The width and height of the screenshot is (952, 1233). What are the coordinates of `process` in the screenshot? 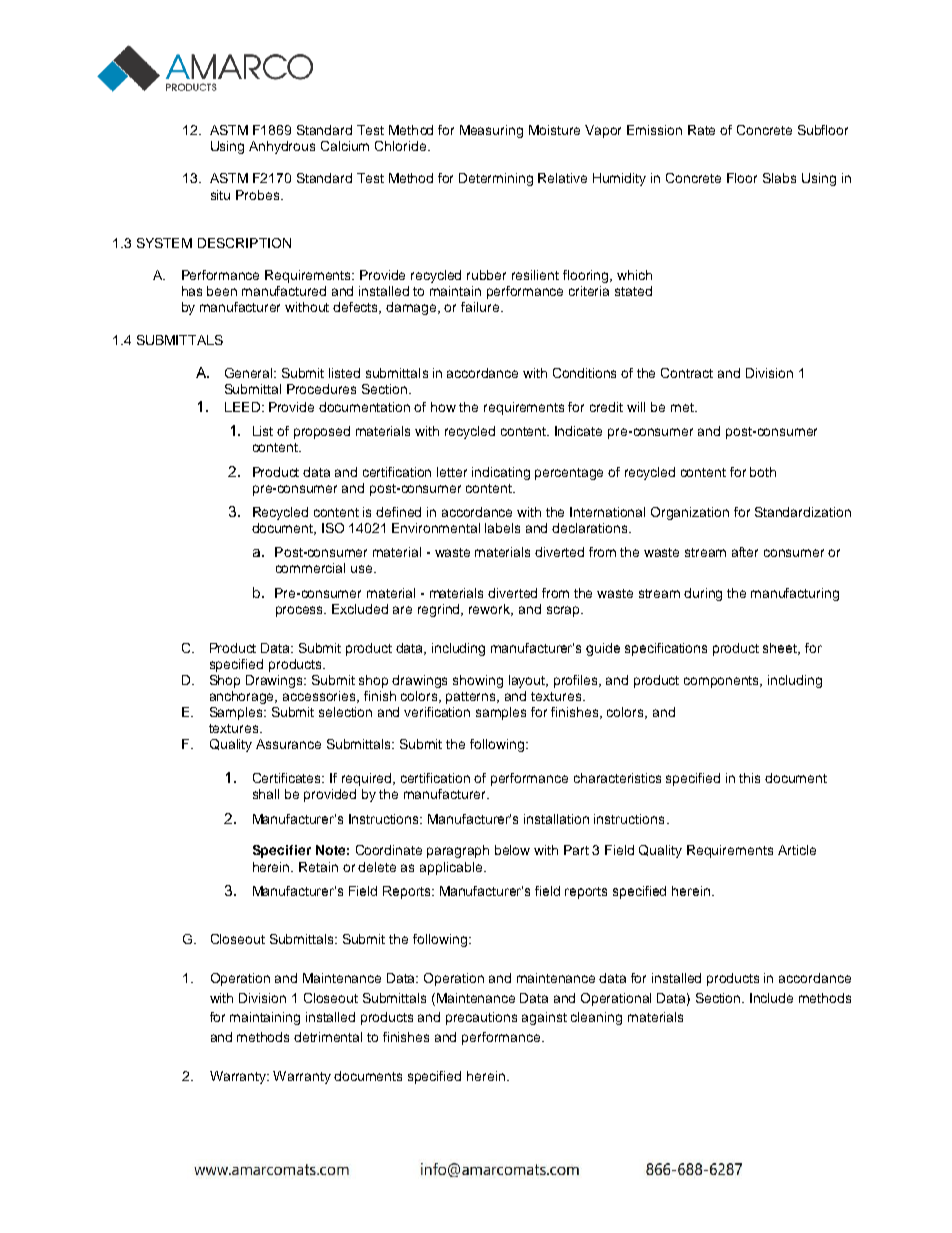 It's located at (301, 611).
